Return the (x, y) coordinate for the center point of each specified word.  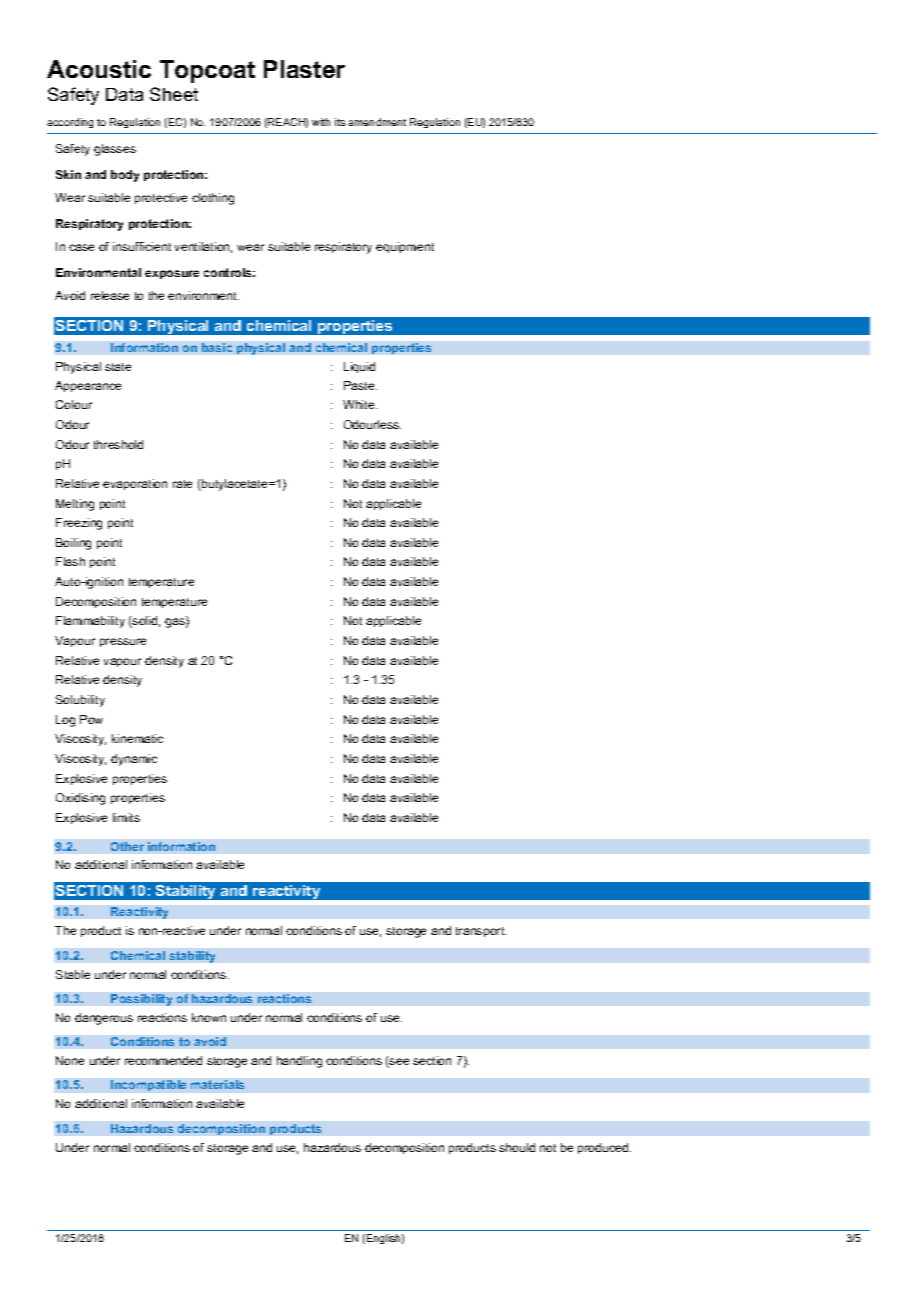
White (360, 404)
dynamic (134, 760)
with (321, 122)
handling (299, 1062)
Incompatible (148, 1085)
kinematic (137, 738)
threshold (118, 444)
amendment (377, 122)
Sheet (174, 94)
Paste (360, 385)
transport (481, 932)
